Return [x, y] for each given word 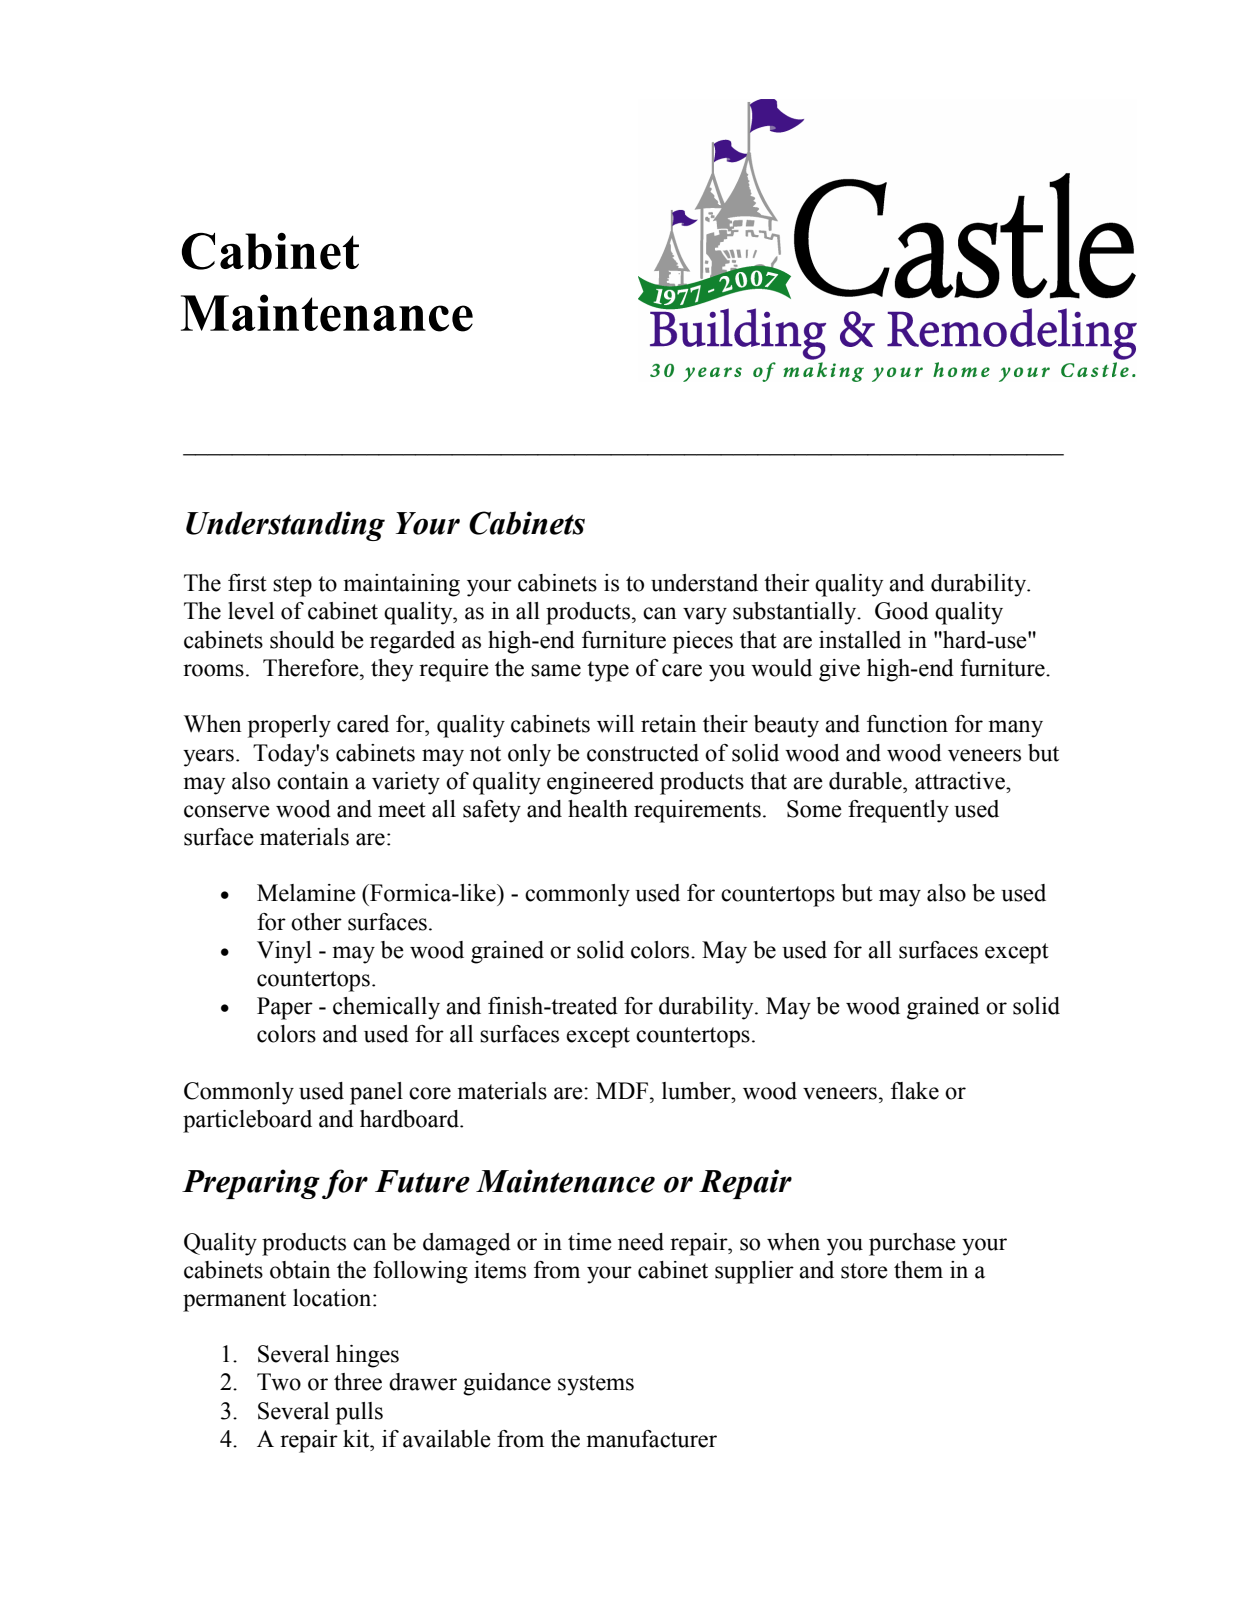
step [292, 586]
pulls [359, 1413]
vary [705, 616]
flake [915, 1091]
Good [902, 611]
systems [596, 1385]
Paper [285, 1008]
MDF [623, 1091]
